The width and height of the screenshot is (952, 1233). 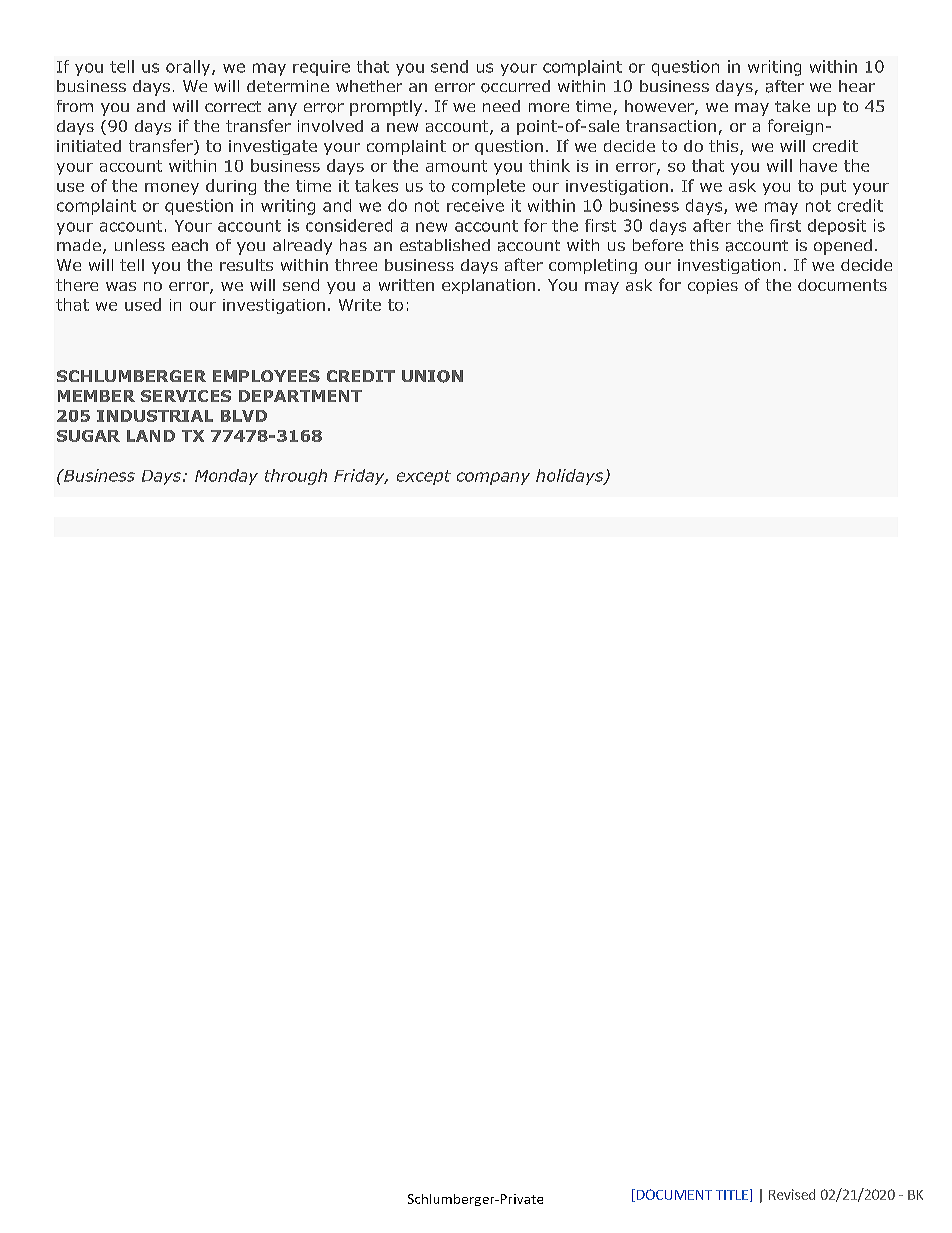 I want to click on Revised, so click(x=792, y=1194).
